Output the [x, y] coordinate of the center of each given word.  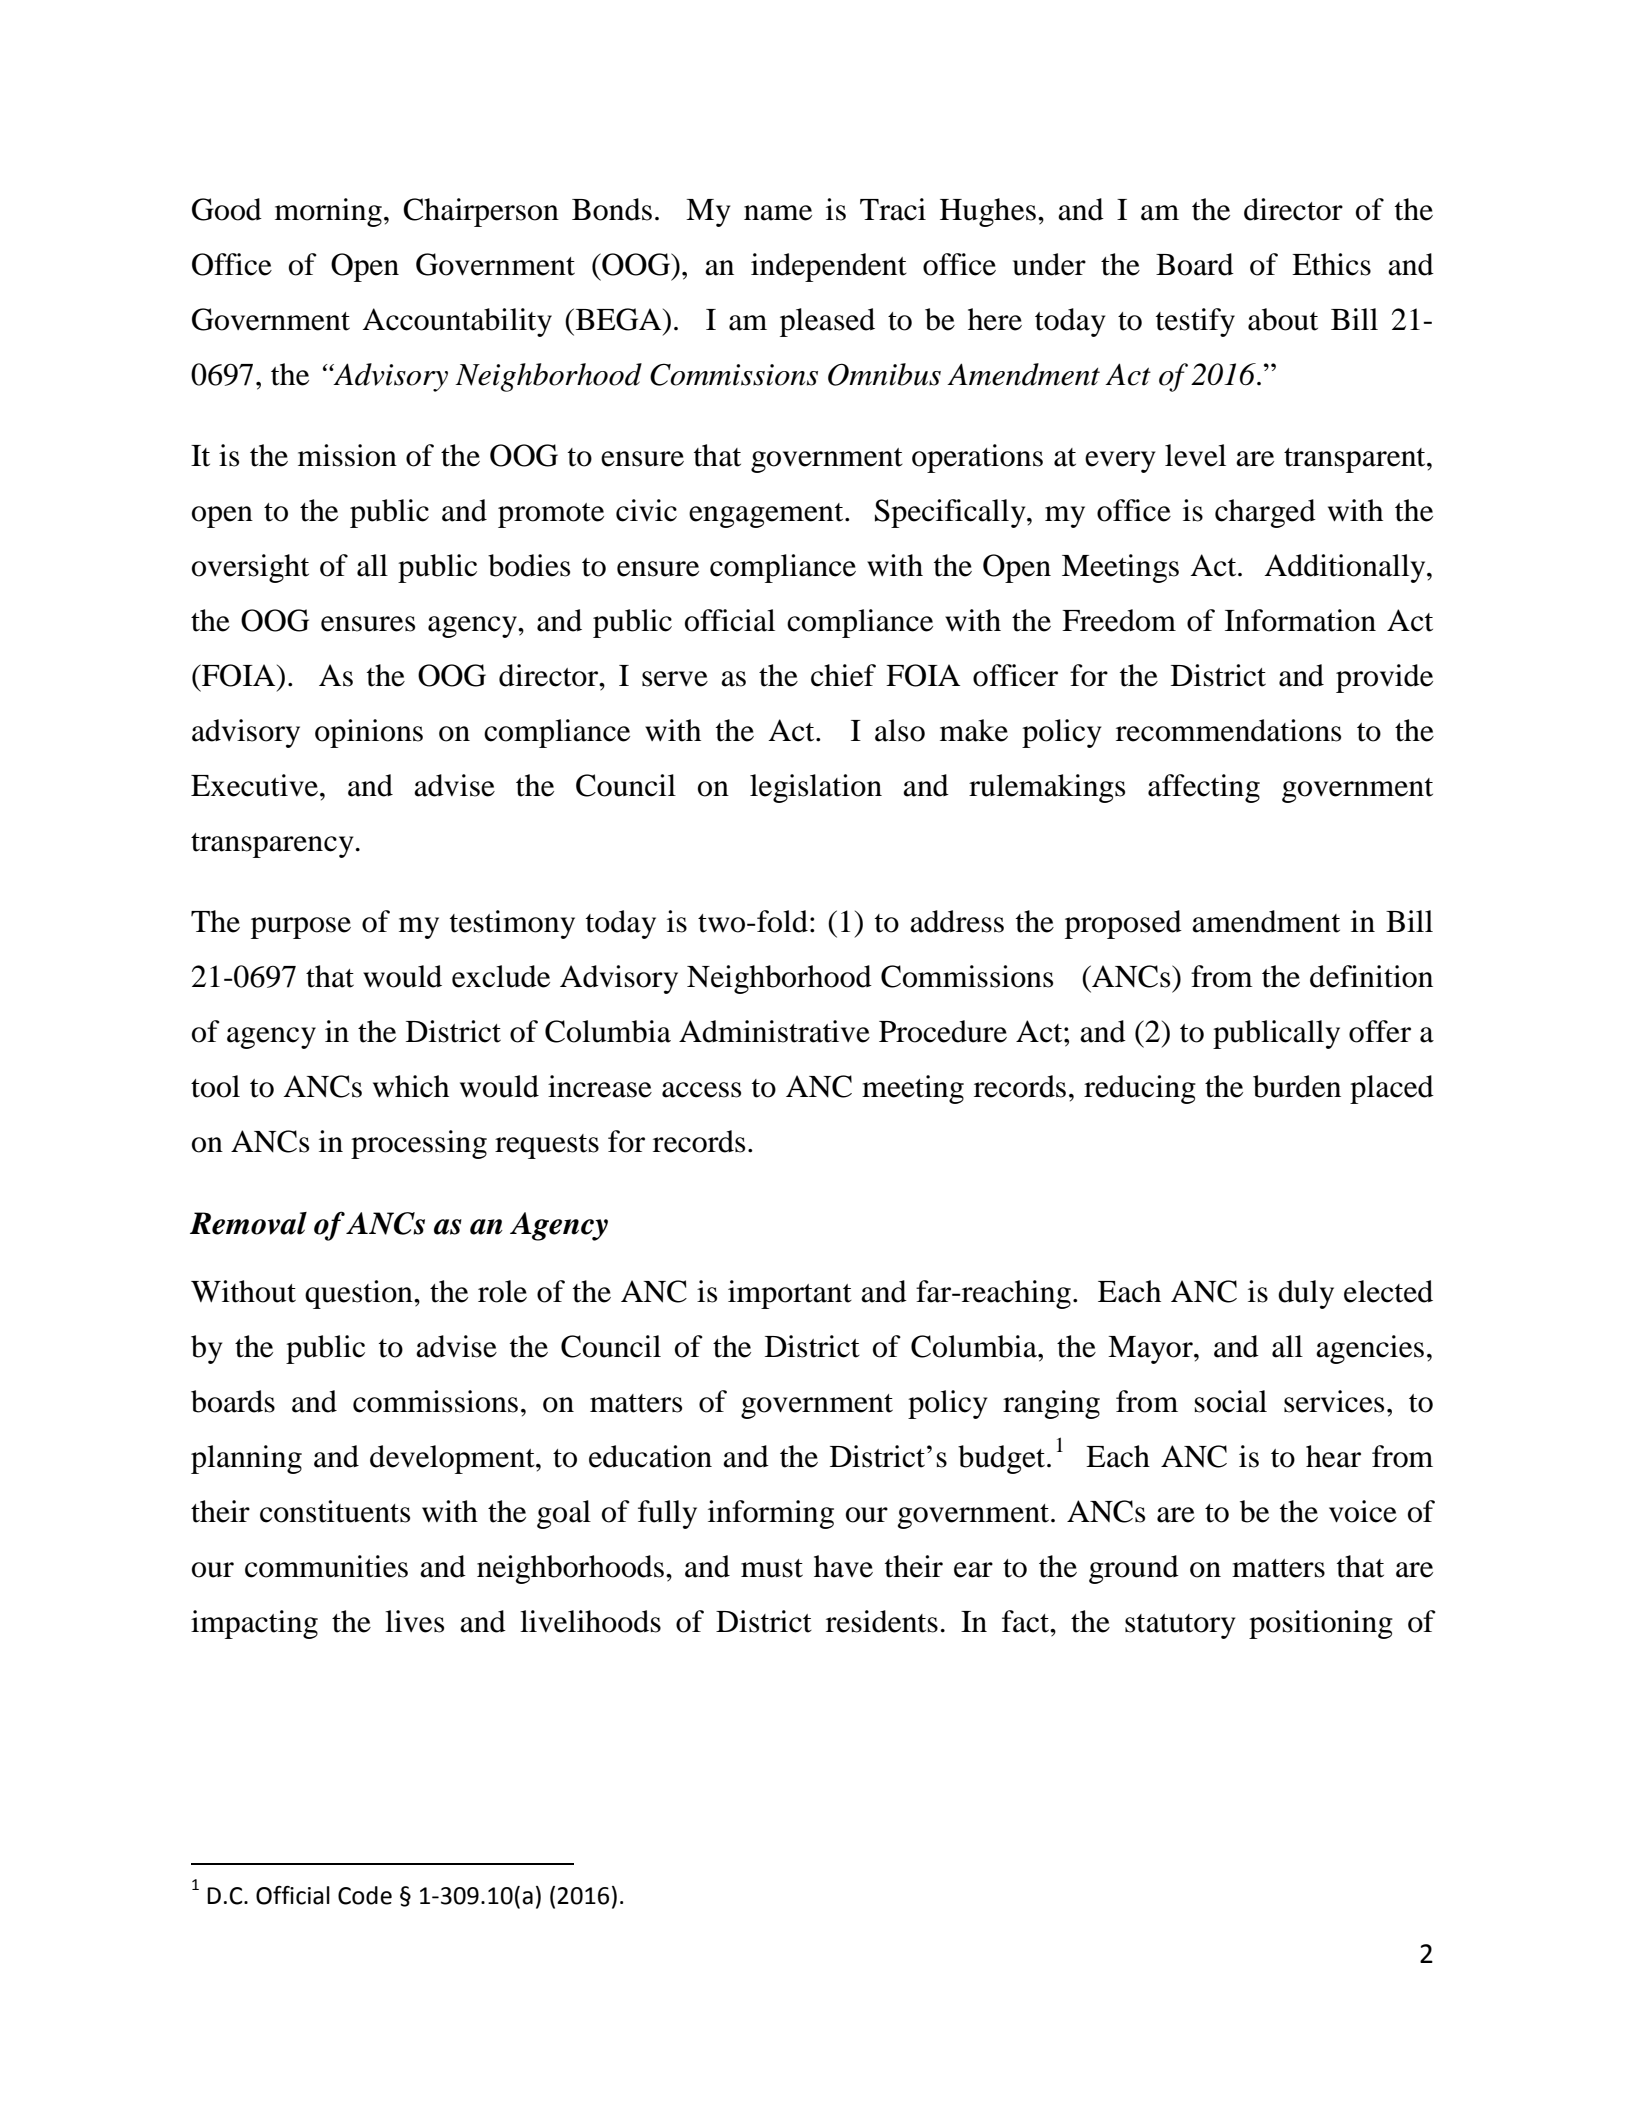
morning [328, 212]
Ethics [1331, 264]
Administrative [774, 1031]
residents [882, 1621]
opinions [369, 733]
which [411, 1086]
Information [1300, 620]
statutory [1180, 1626]
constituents [335, 1511]
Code [365, 1895]
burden [1297, 1086]
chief [843, 675]
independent [829, 267]
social [1231, 1401]
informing [771, 1514]
